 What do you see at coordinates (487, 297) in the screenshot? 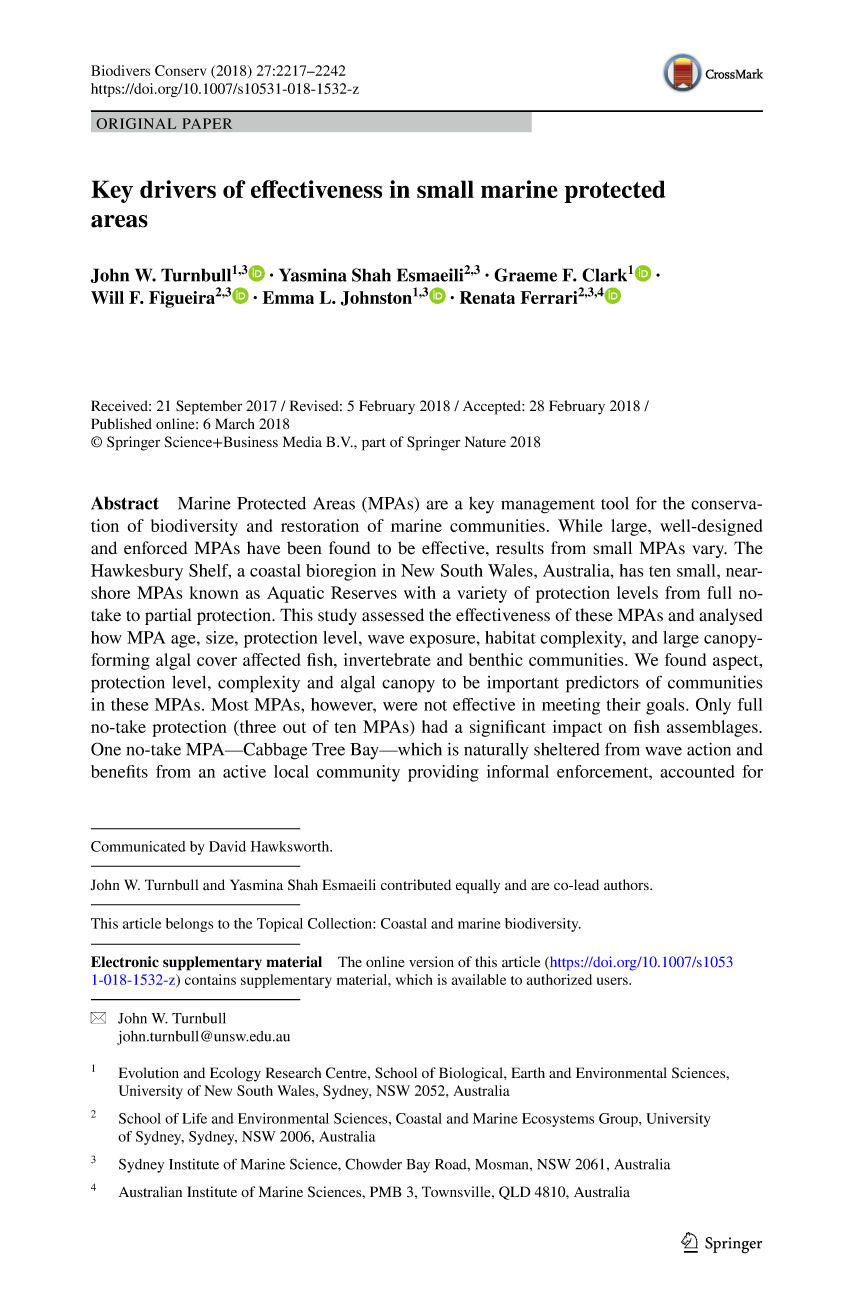
I see `Renata` at bounding box center [487, 297].
